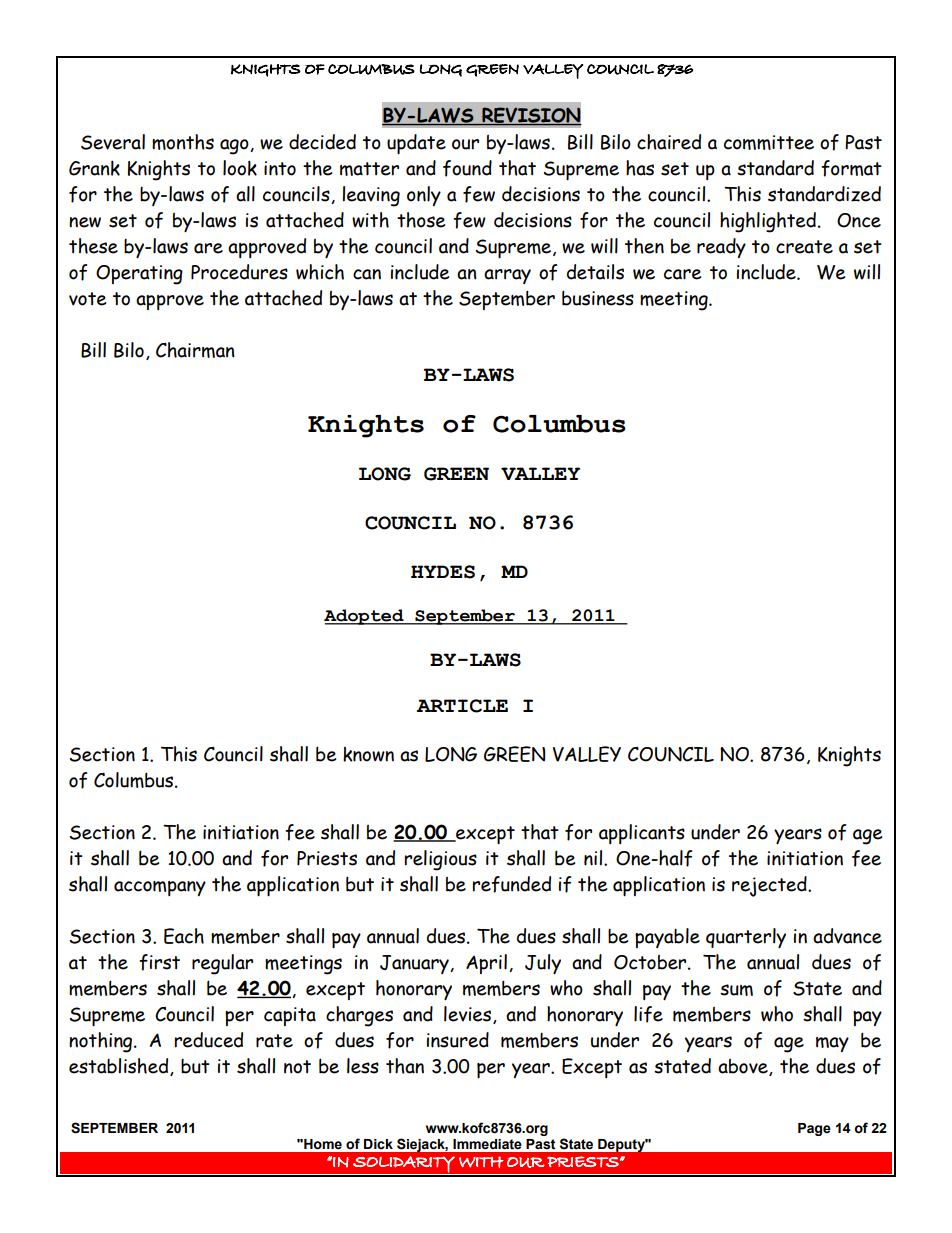 This screenshot has height=1233, width=952. I want to click on established, so click(120, 1067).
